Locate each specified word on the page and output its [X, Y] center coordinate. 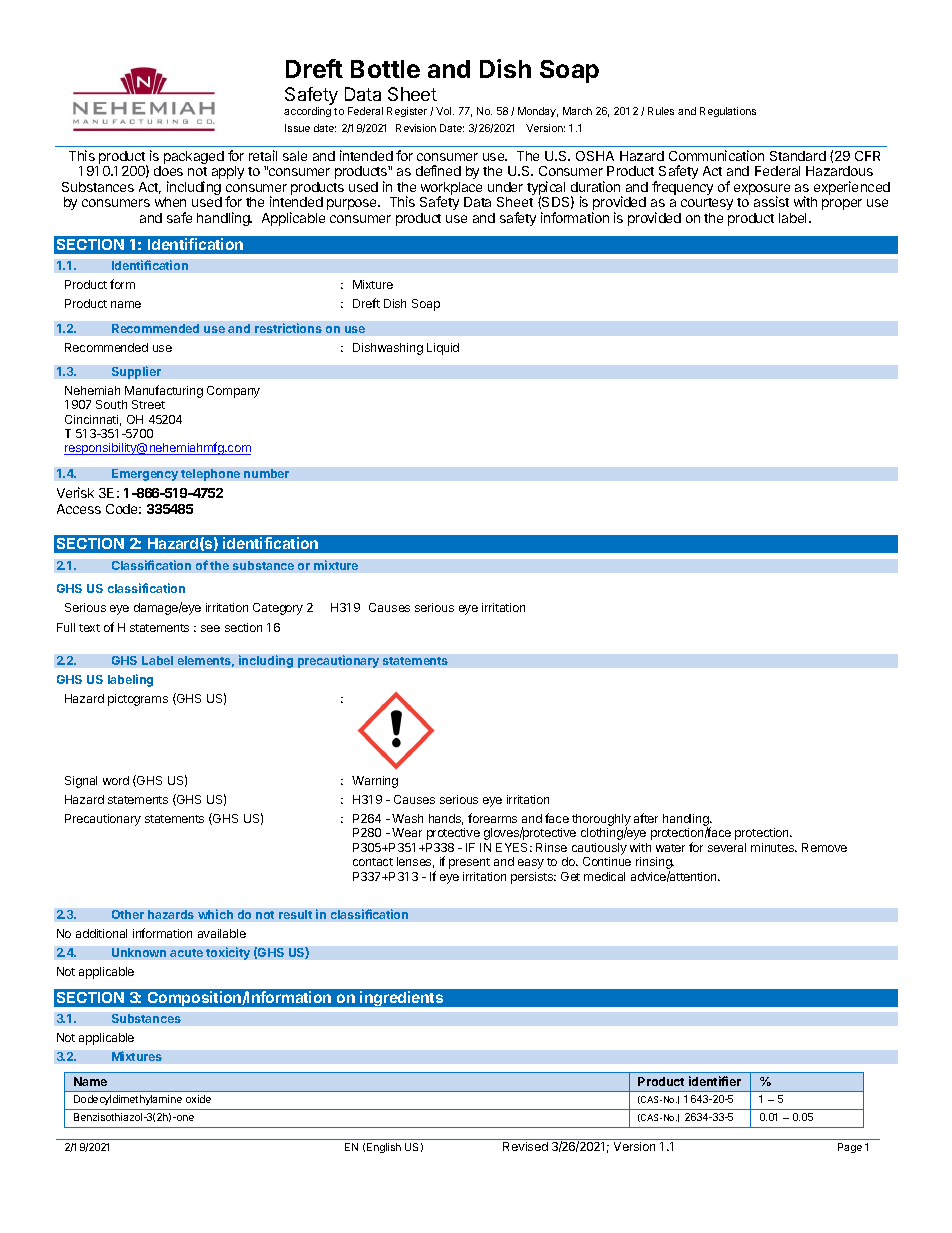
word [116, 780]
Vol [445, 111]
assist [771, 201]
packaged [194, 157]
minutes [773, 847]
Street [148, 404]
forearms [492, 818]
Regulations [728, 112]
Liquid [443, 349]
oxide [198, 1099]
